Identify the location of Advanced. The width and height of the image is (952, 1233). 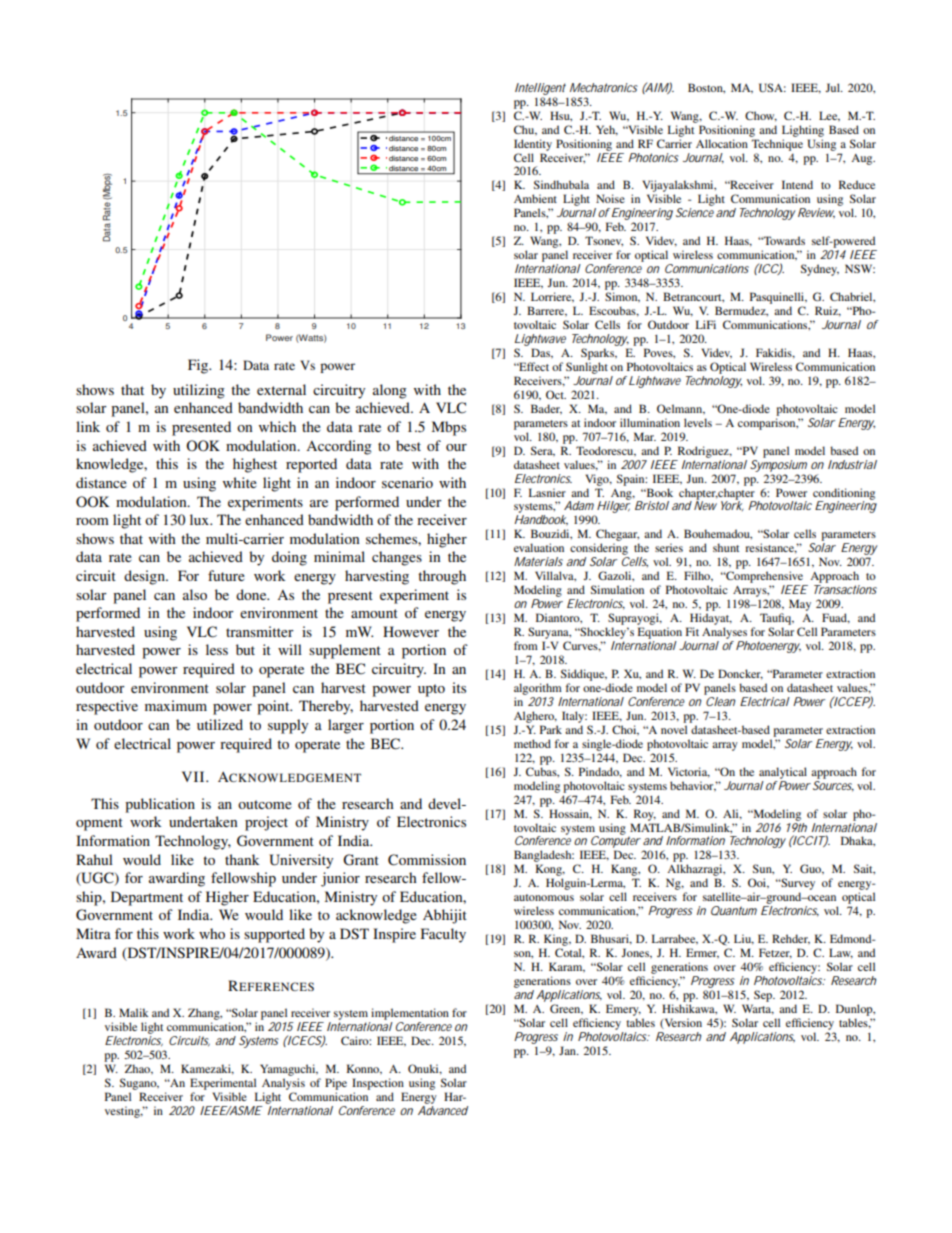
(443, 1110).
